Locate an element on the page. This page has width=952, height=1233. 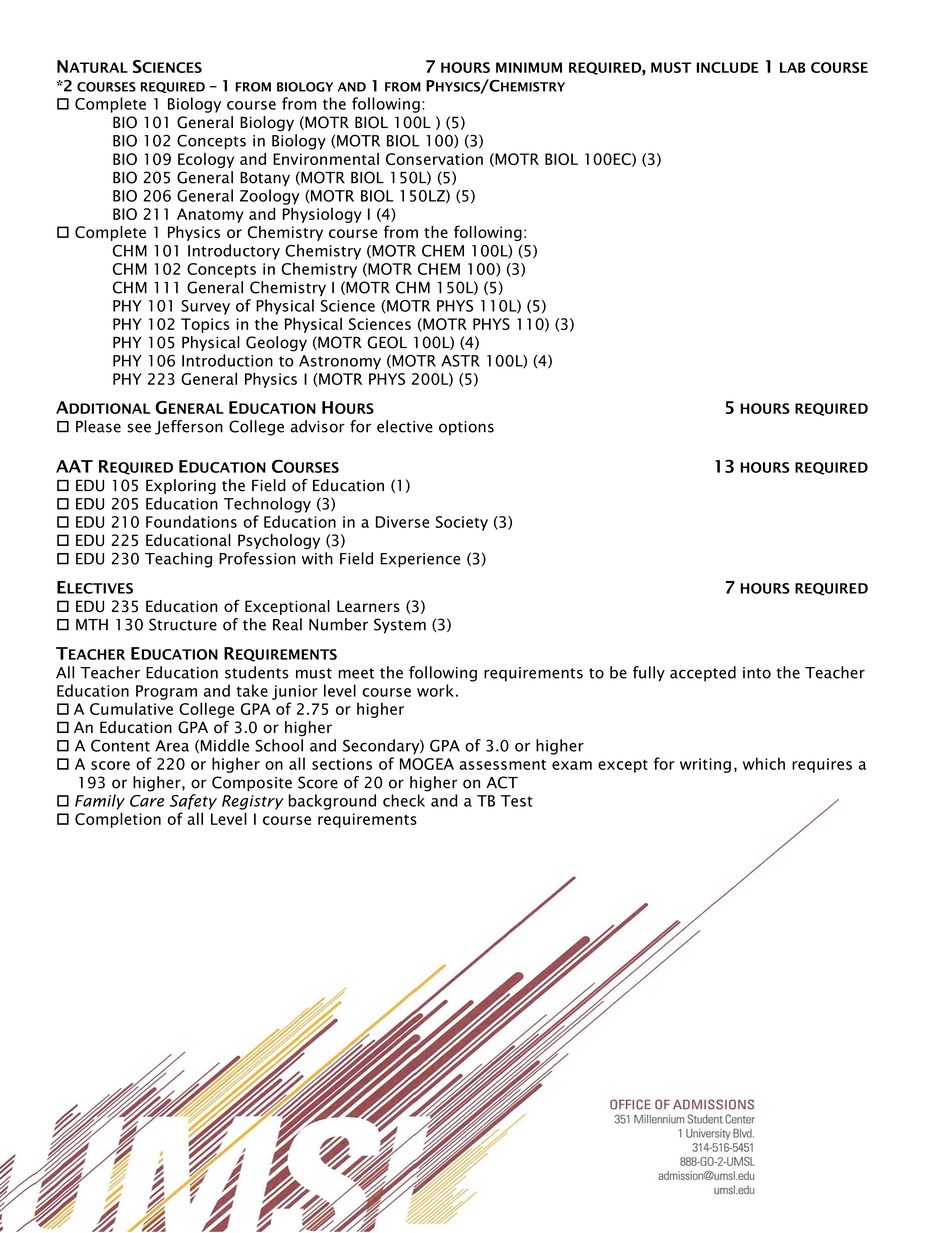
Ecology is located at coordinates (206, 160).
